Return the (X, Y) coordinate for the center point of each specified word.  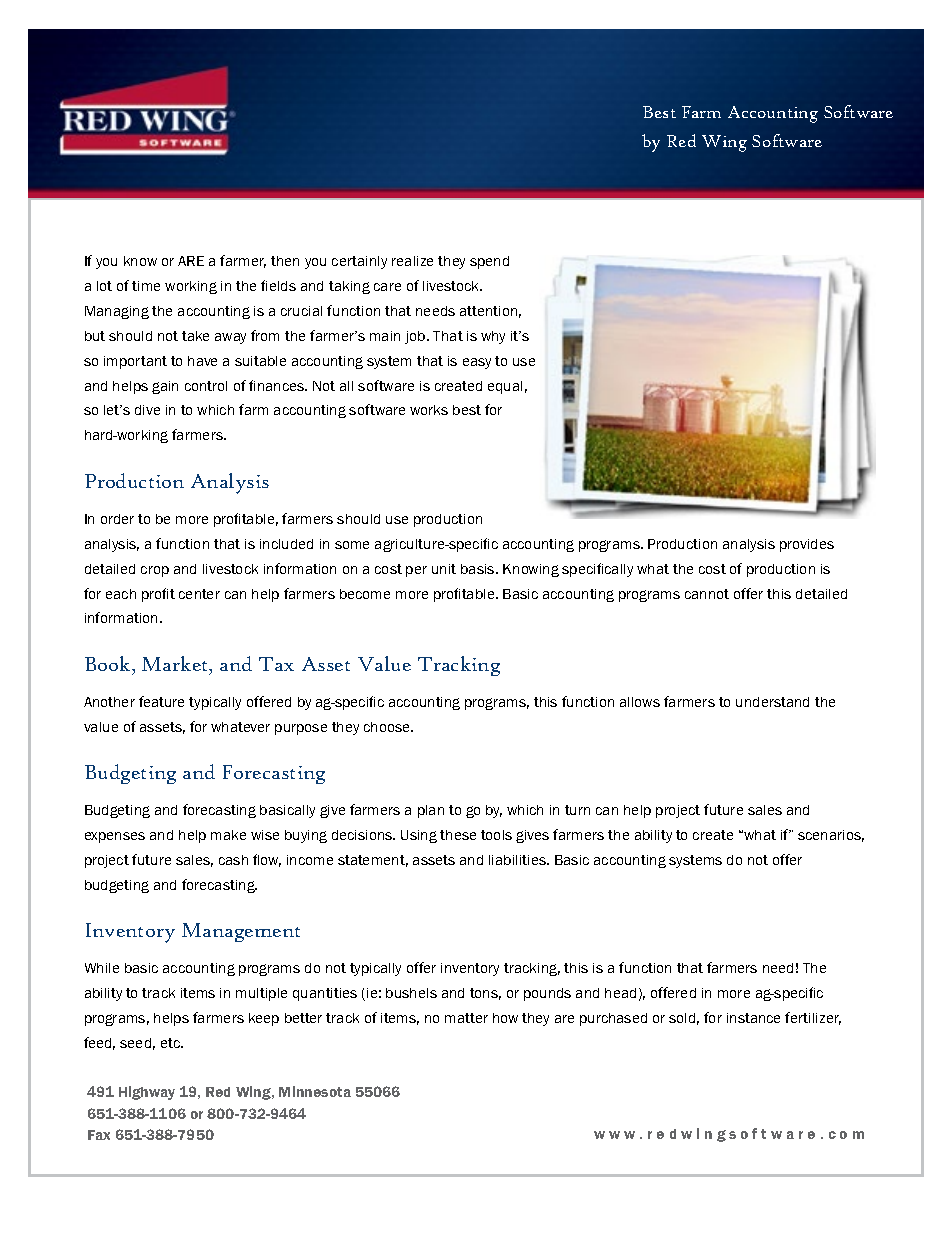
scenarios (831, 836)
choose (388, 727)
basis (479, 569)
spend (489, 262)
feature (161, 701)
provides (807, 545)
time (146, 286)
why (493, 337)
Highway (147, 1093)
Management (241, 932)
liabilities (518, 860)
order (117, 519)
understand (772, 702)
